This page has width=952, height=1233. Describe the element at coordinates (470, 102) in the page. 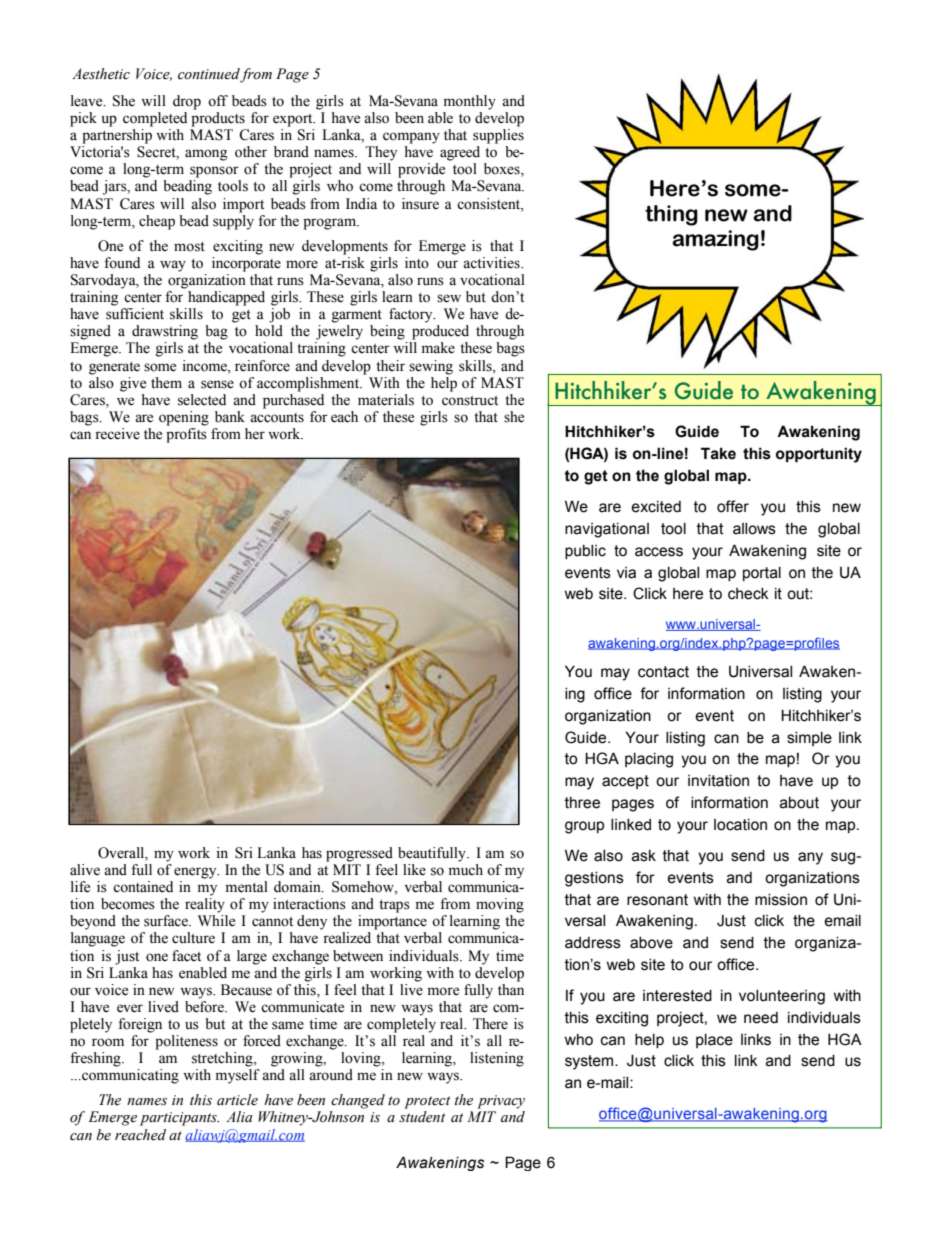

I see `monthly` at that location.
